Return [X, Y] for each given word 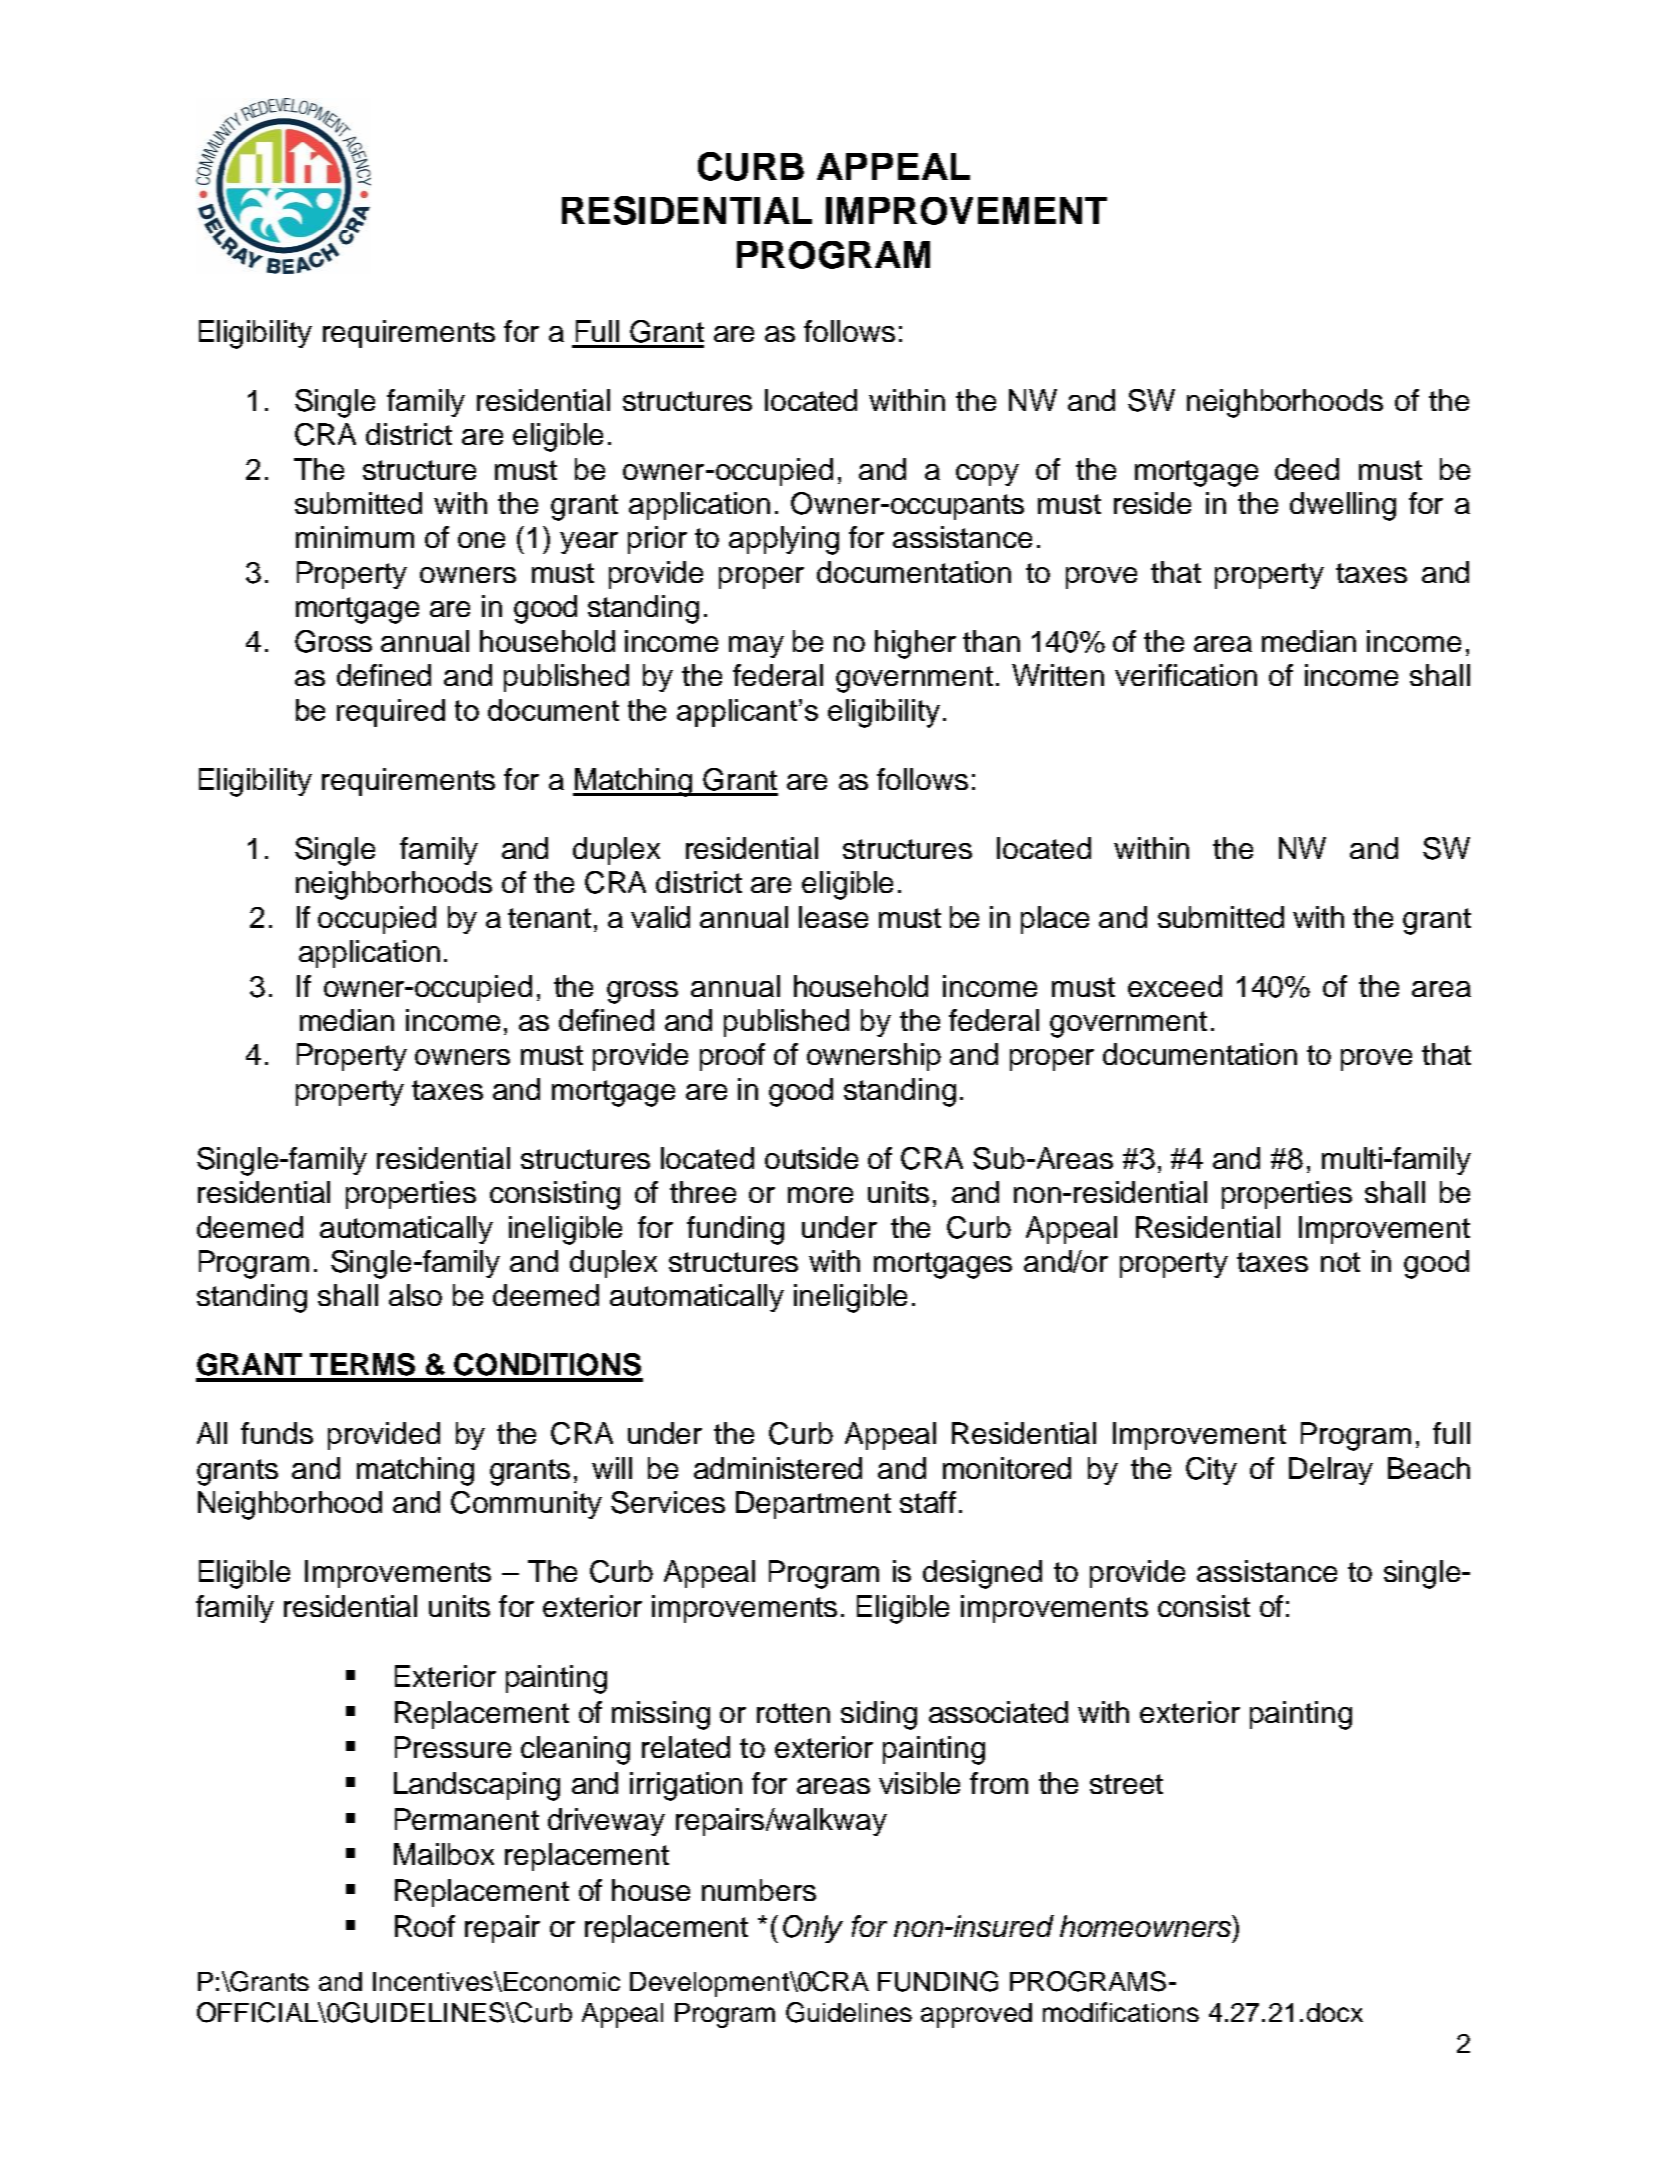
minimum [355, 537]
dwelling [1343, 506]
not [1340, 1262]
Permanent [467, 1819]
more [820, 1195]
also [415, 1295]
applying [784, 540]
